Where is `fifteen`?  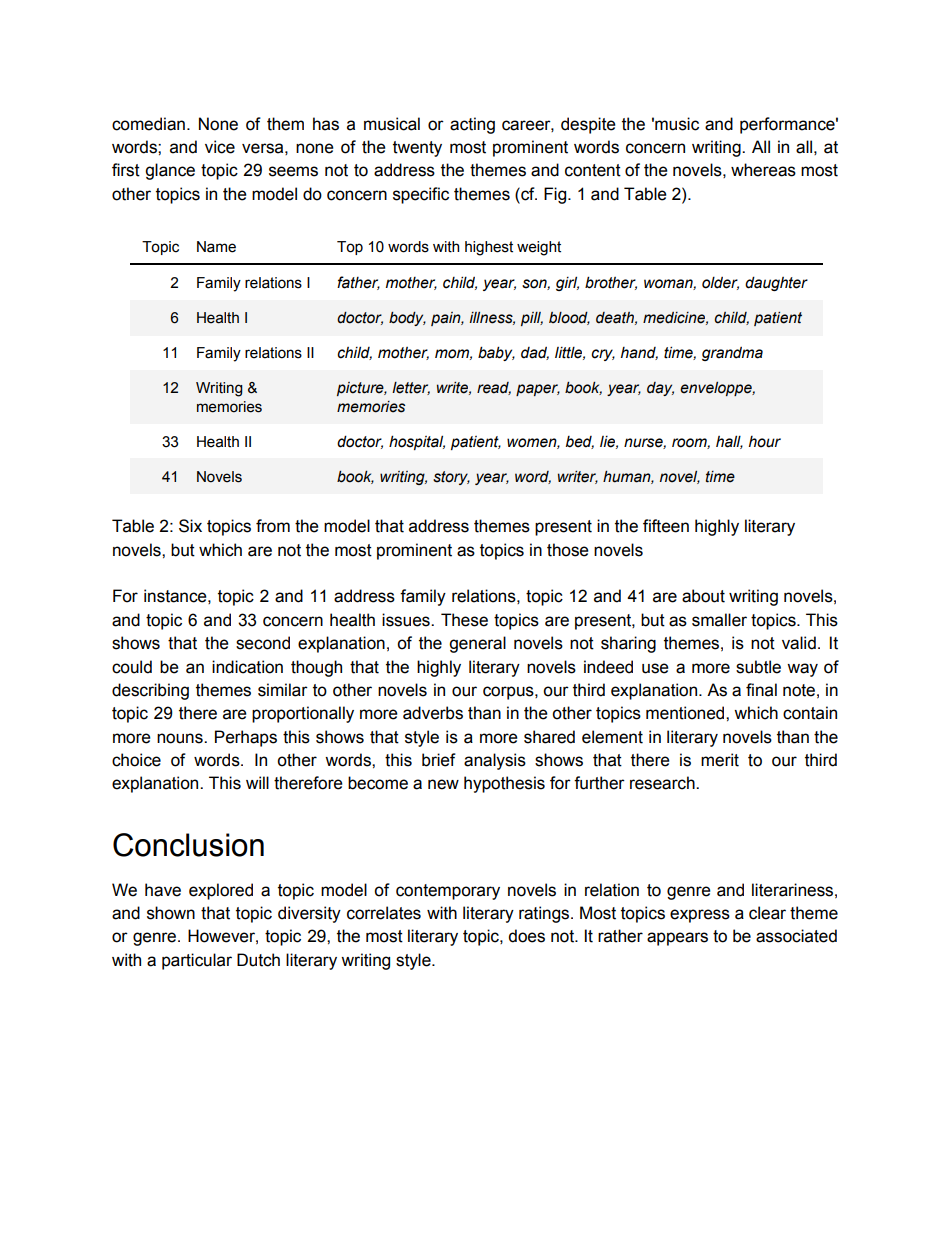
fifteen is located at coordinates (666, 526).
